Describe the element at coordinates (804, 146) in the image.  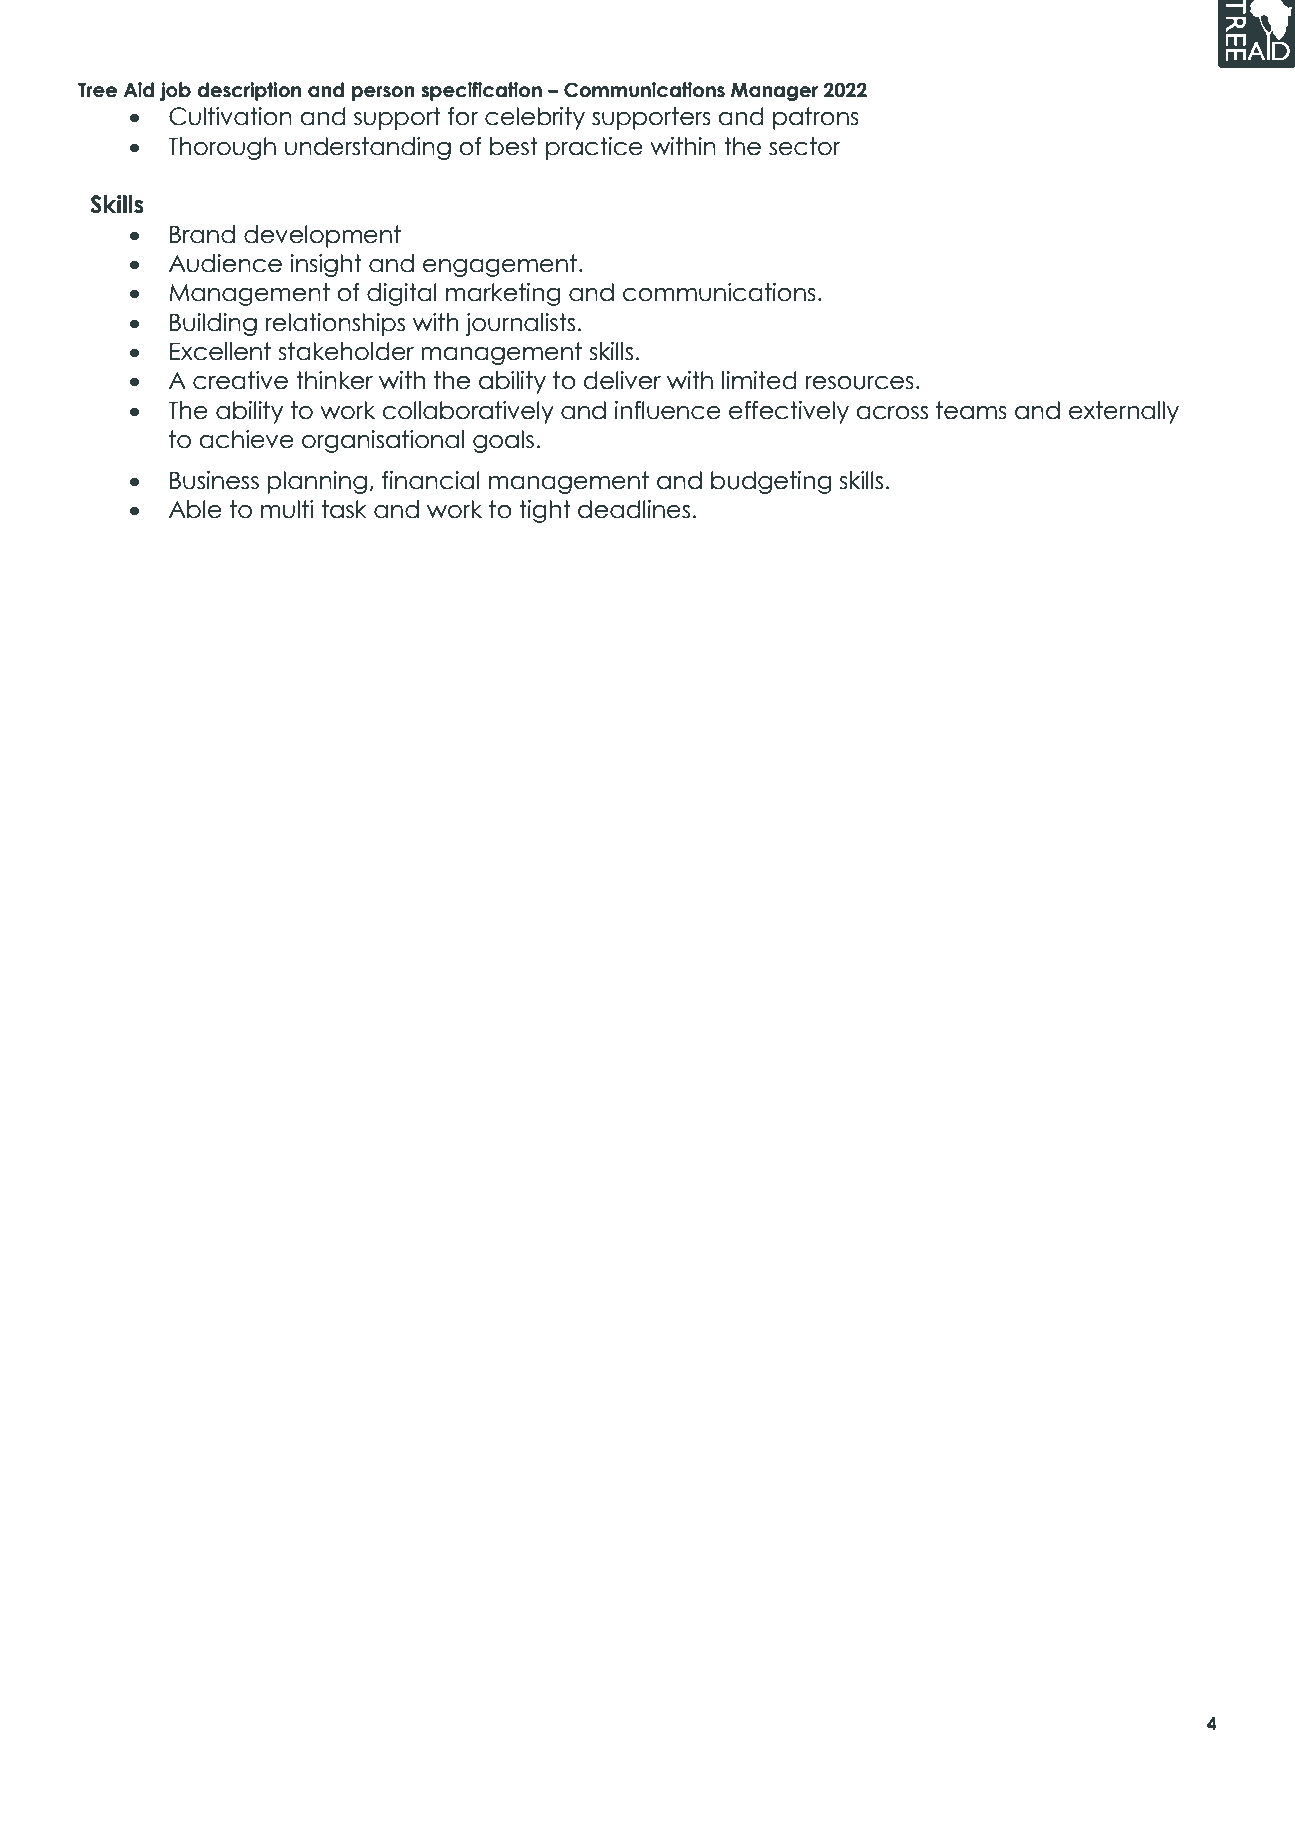
I see `sector` at that location.
